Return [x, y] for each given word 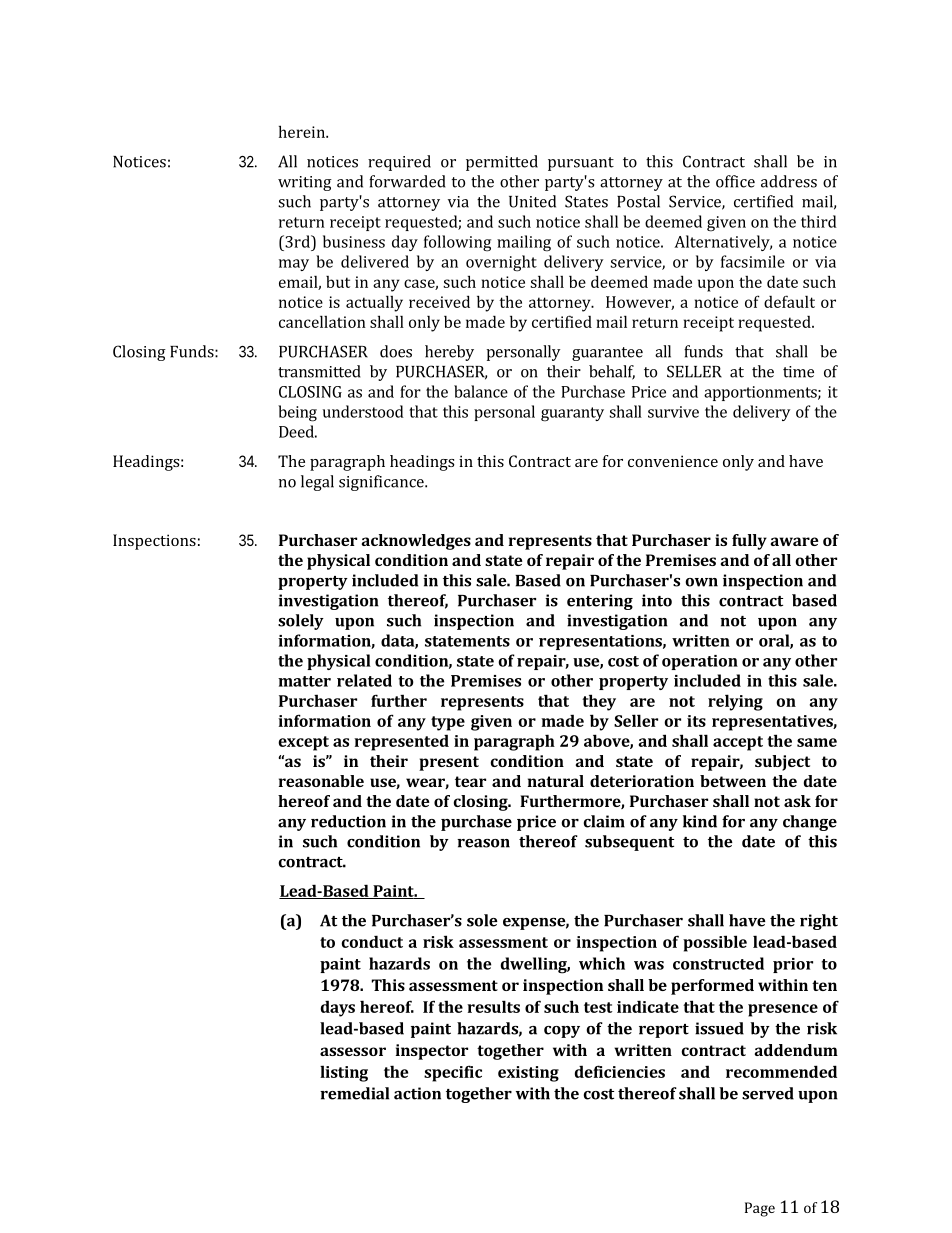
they [599, 702]
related [364, 680]
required [399, 163]
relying [735, 702]
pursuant [581, 164]
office [735, 181]
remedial [354, 1093]
